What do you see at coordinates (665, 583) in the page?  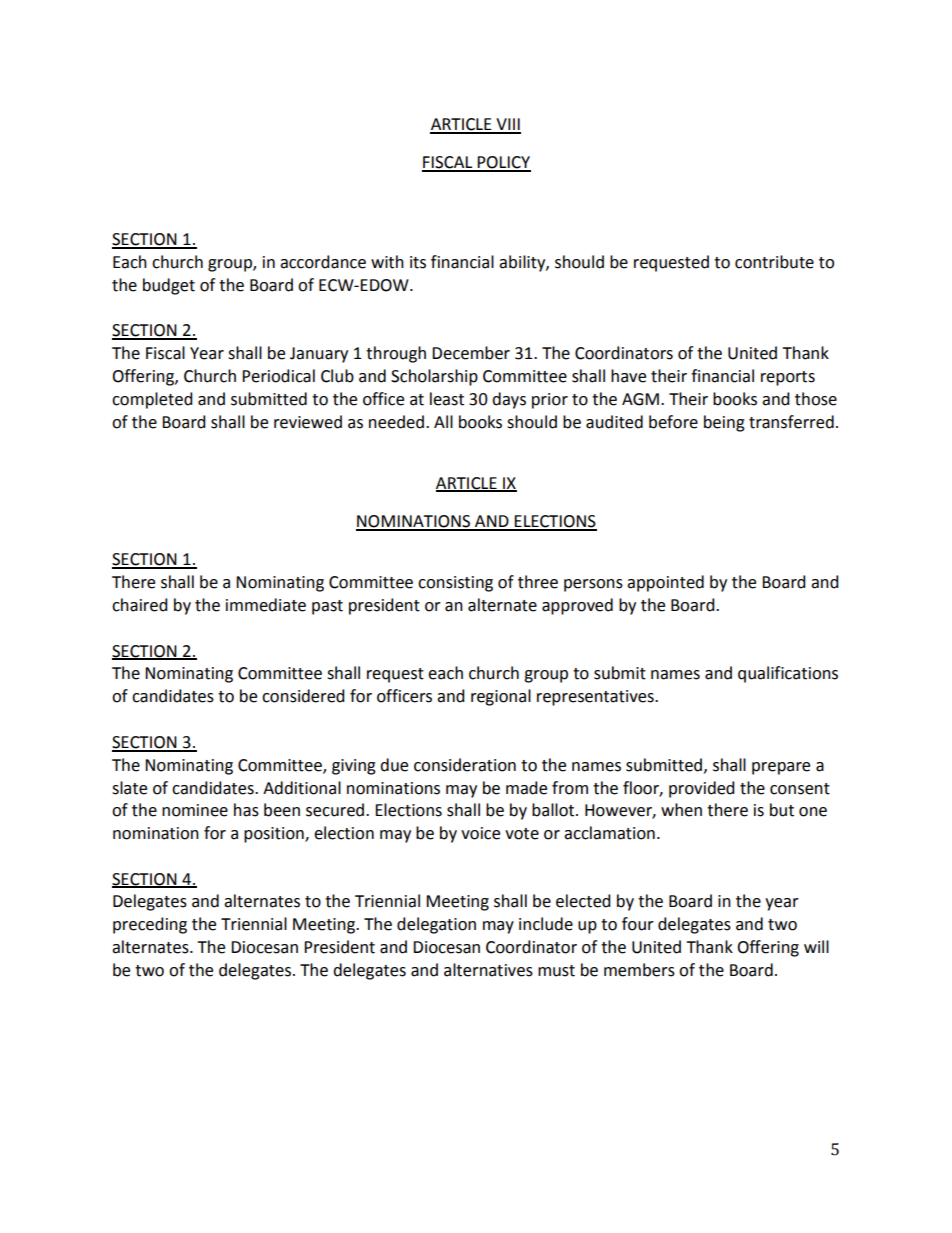 I see `appointed` at bounding box center [665, 583].
